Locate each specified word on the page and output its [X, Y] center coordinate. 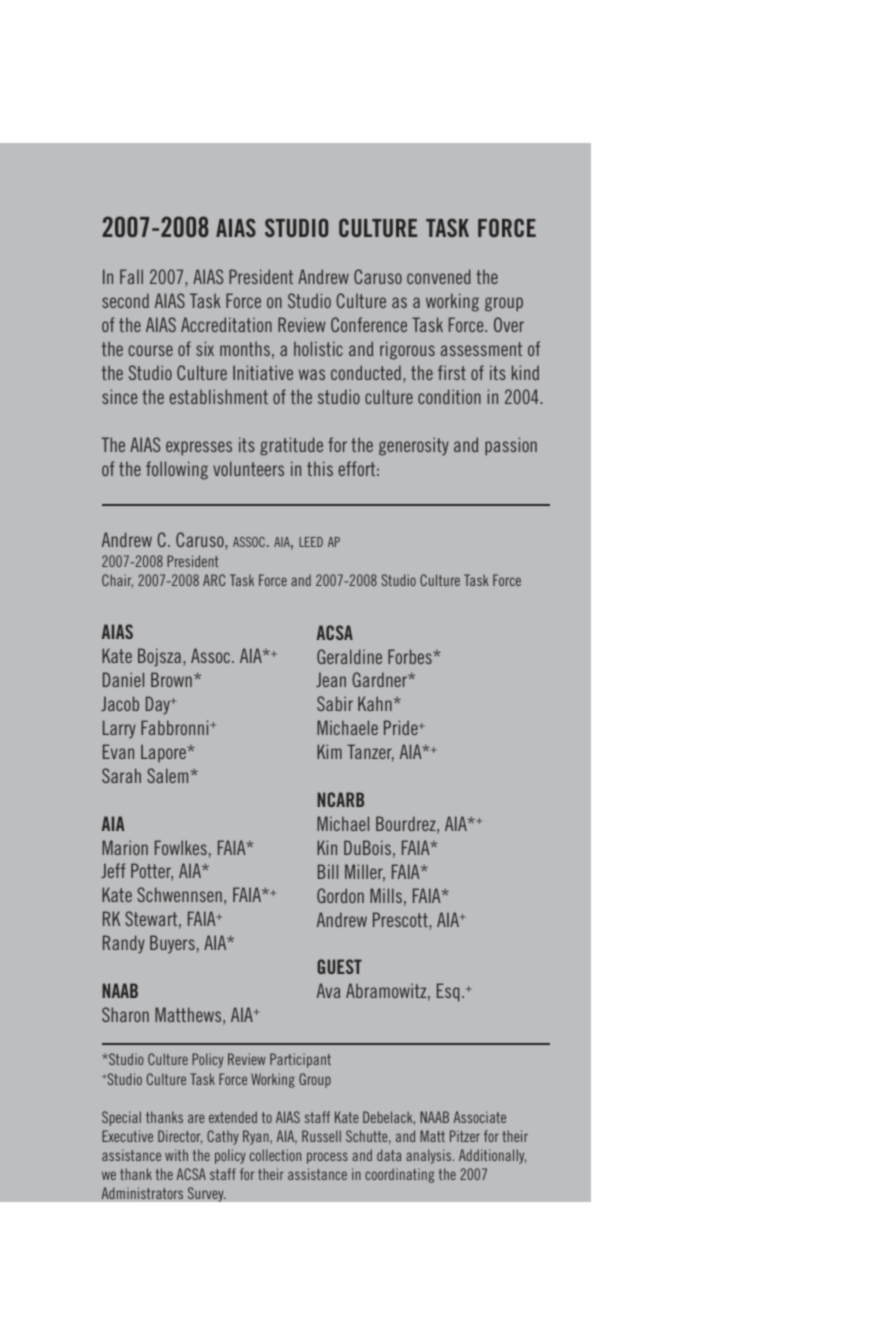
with [176, 1155]
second [125, 300]
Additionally [492, 1156]
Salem [167, 775]
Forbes [411, 656]
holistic [318, 348]
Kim [329, 751]
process [327, 1158]
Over [509, 324]
